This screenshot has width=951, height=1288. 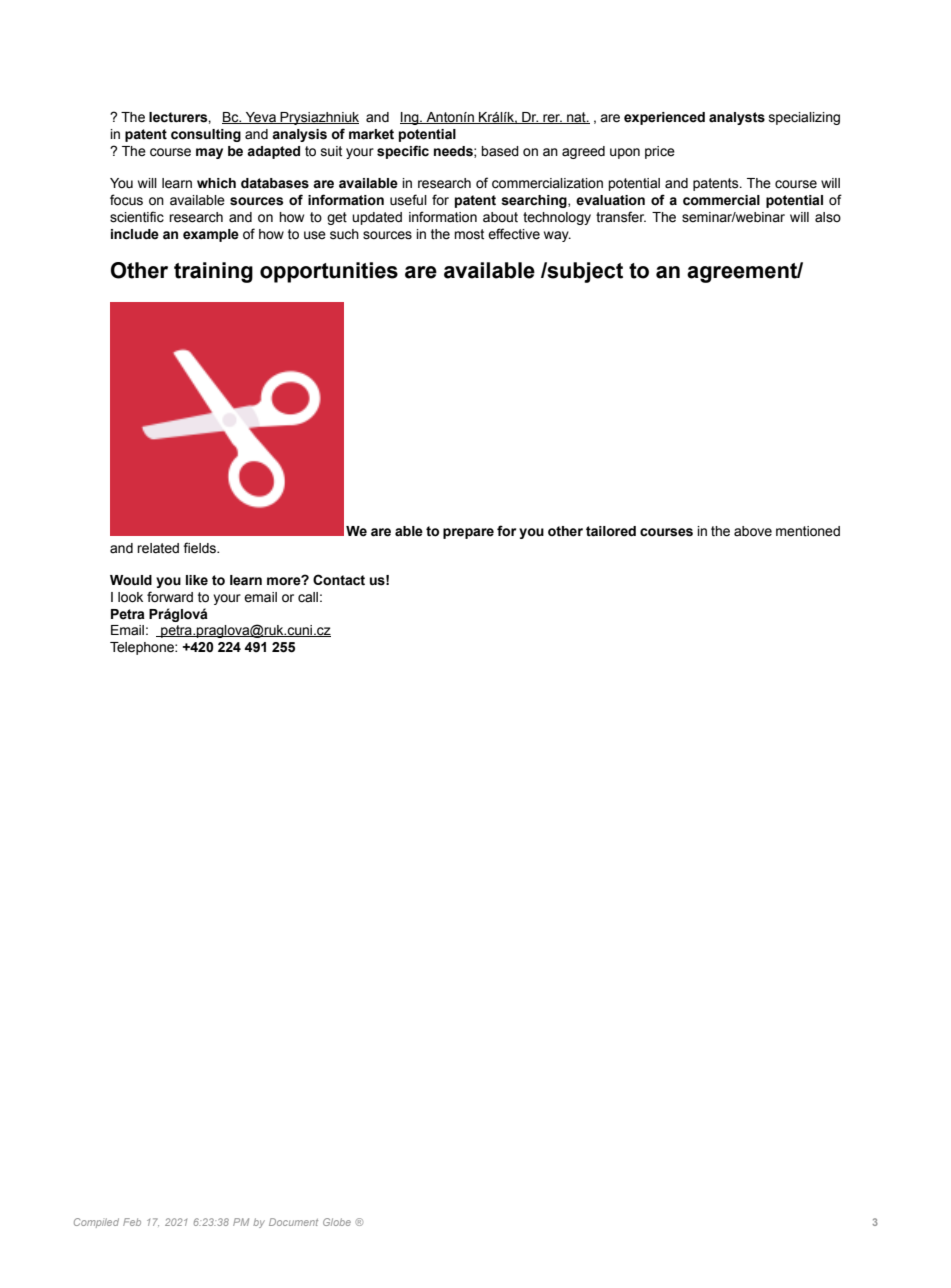 What do you see at coordinates (500, 151) in the screenshot?
I see `based` at bounding box center [500, 151].
